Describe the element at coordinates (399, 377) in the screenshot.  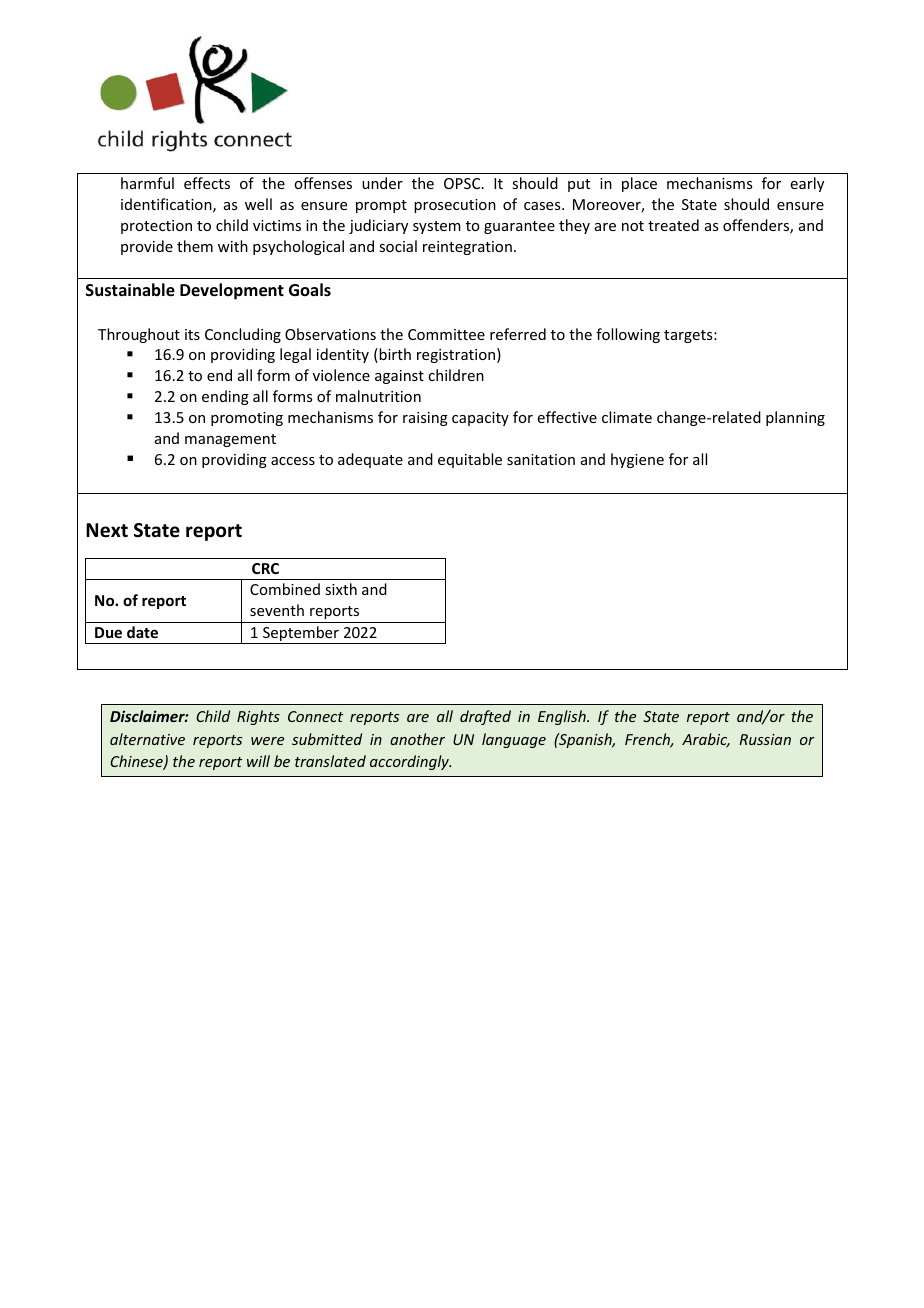
I see `against` at that location.
